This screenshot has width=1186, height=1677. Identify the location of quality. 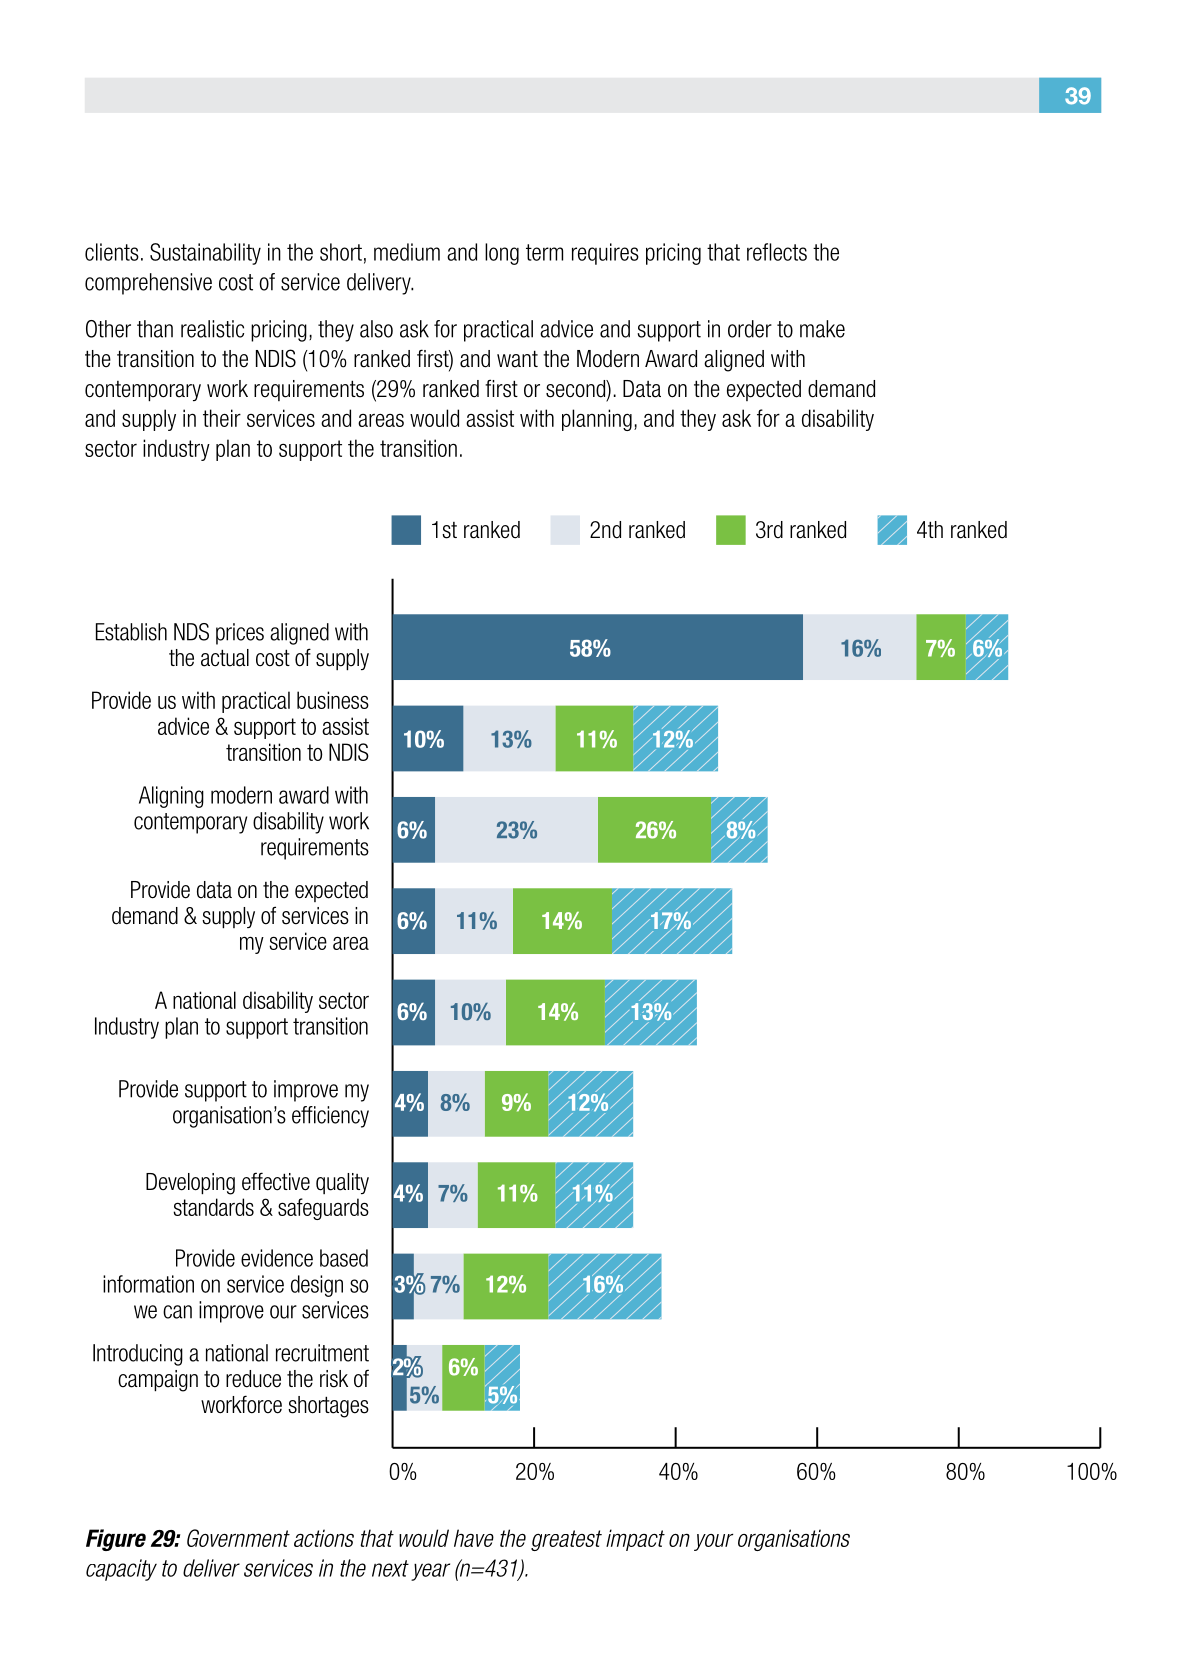
(342, 1183).
